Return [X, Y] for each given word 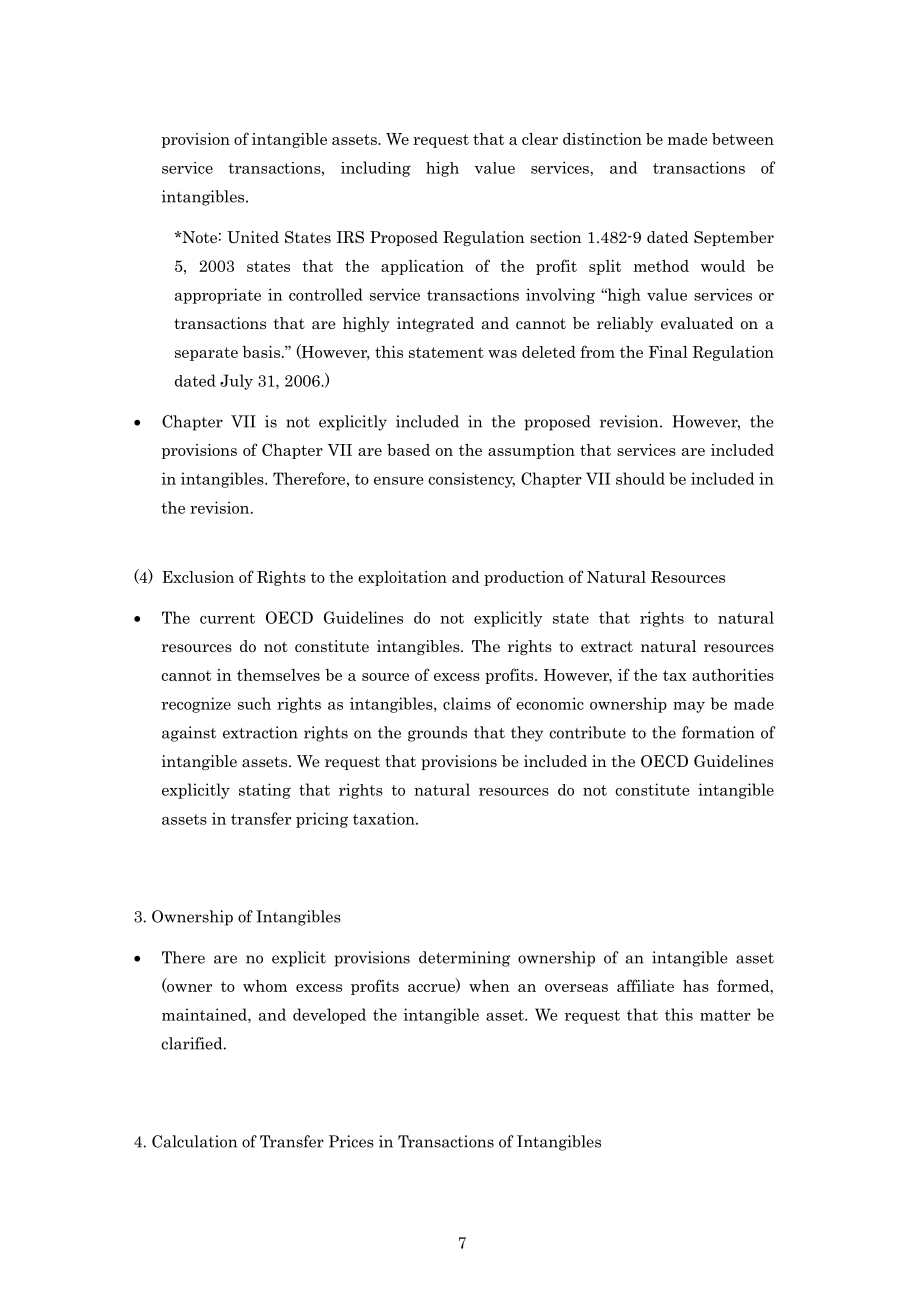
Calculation [194, 1141]
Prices [351, 1141]
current [227, 618]
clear [540, 139]
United [253, 237]
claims [467, 703]
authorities [733, 675]
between [743, 139]
